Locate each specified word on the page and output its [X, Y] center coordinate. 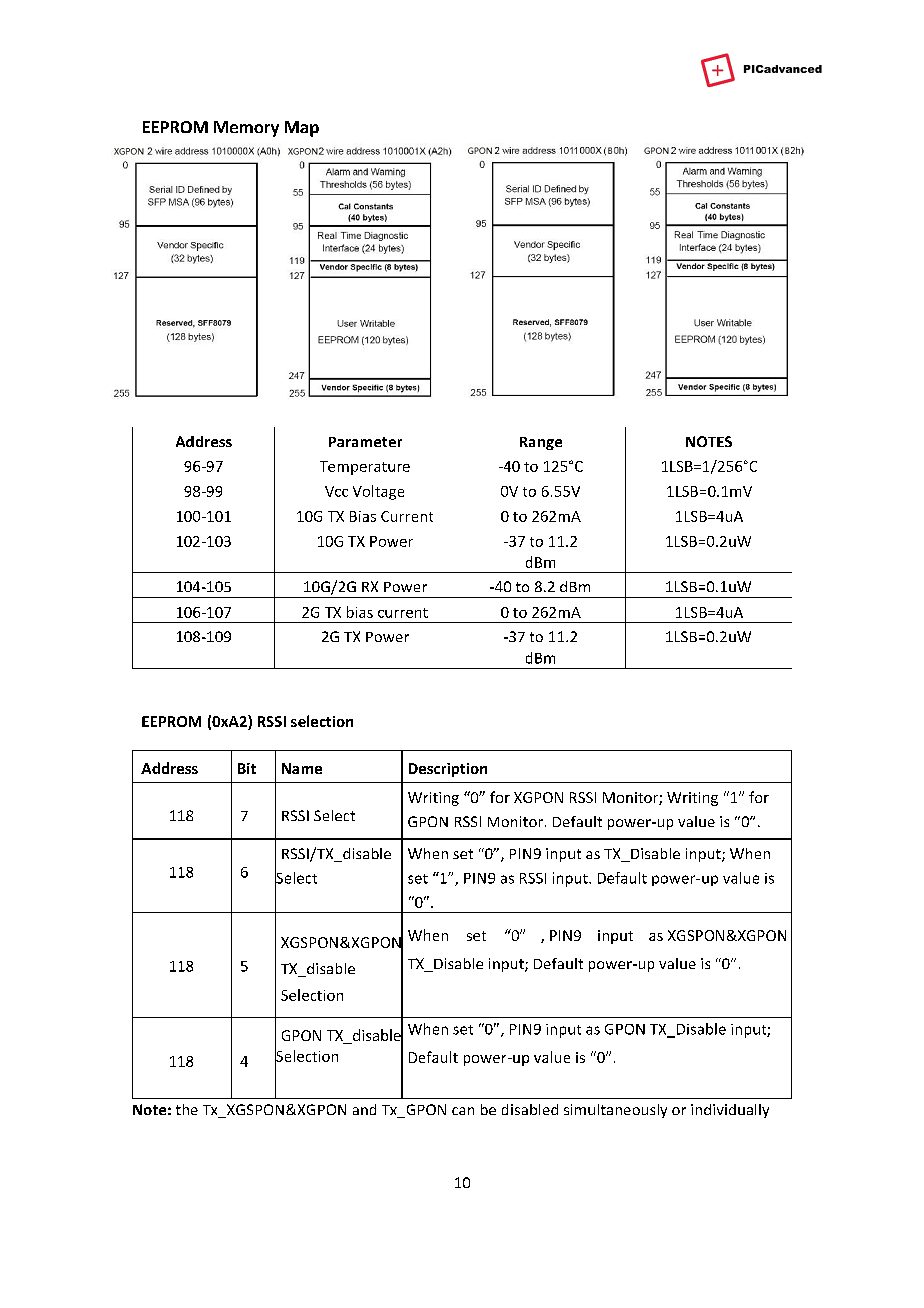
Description [448, 770]
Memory [246, 129]
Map [302, 129]
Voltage [378, 492]
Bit [247, 768]
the [187, 1109]
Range [541, 443]
